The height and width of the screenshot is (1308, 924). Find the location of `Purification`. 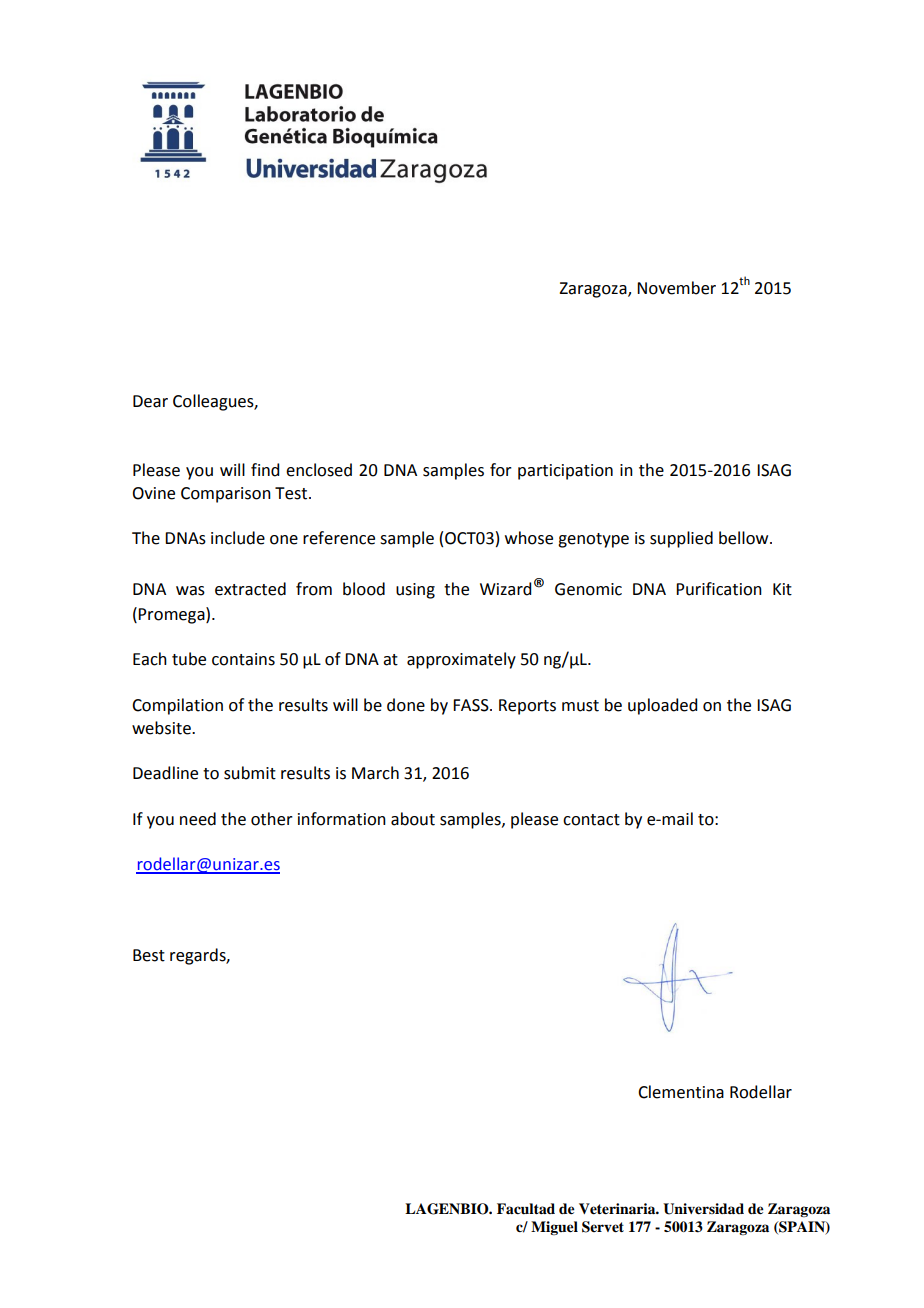

Purification is located at coordinates (719, 589).
